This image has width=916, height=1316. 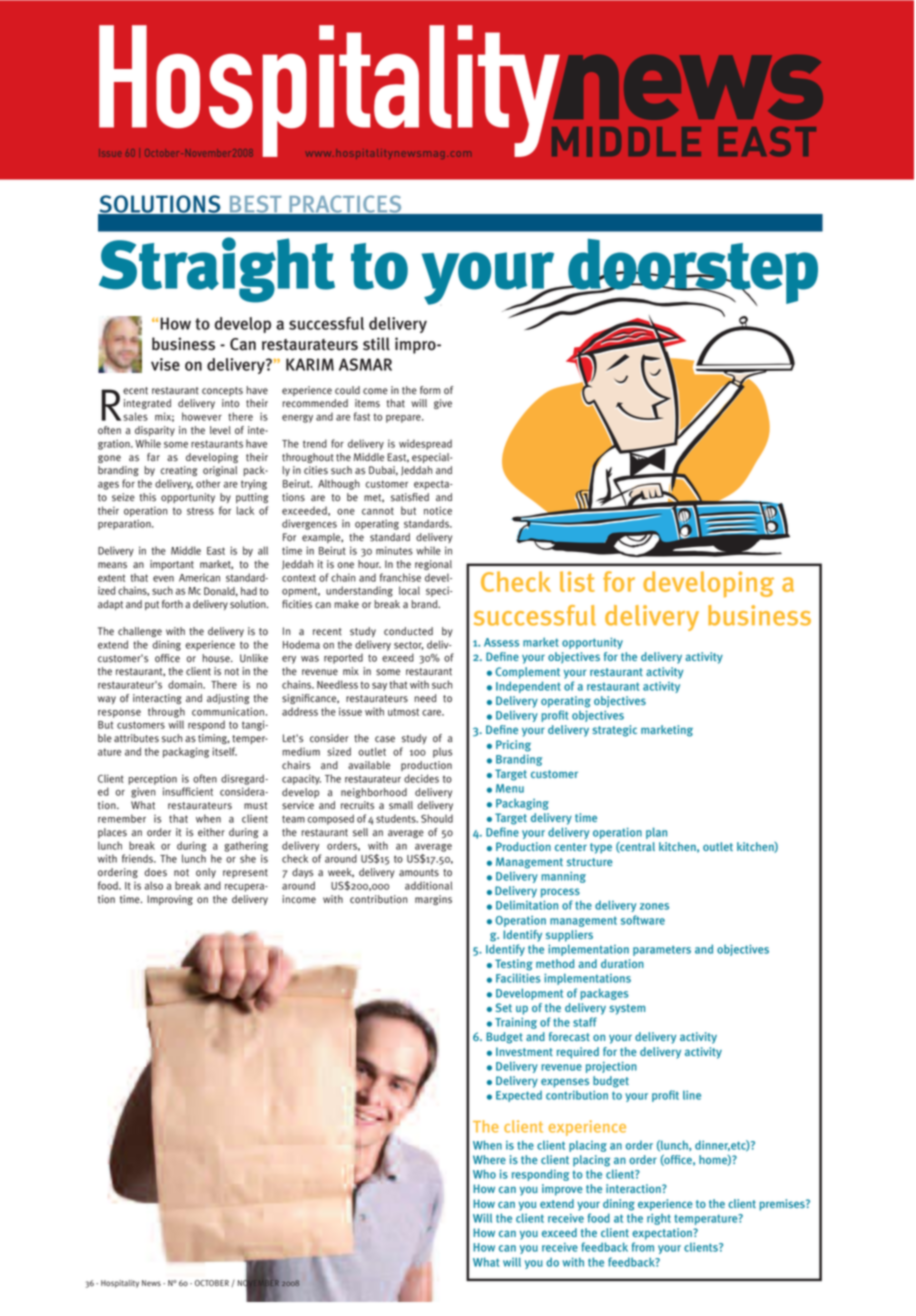 What do you see at coordinates (200, 511) in the image?
I see `stress` at bounding box center [200, 511].
